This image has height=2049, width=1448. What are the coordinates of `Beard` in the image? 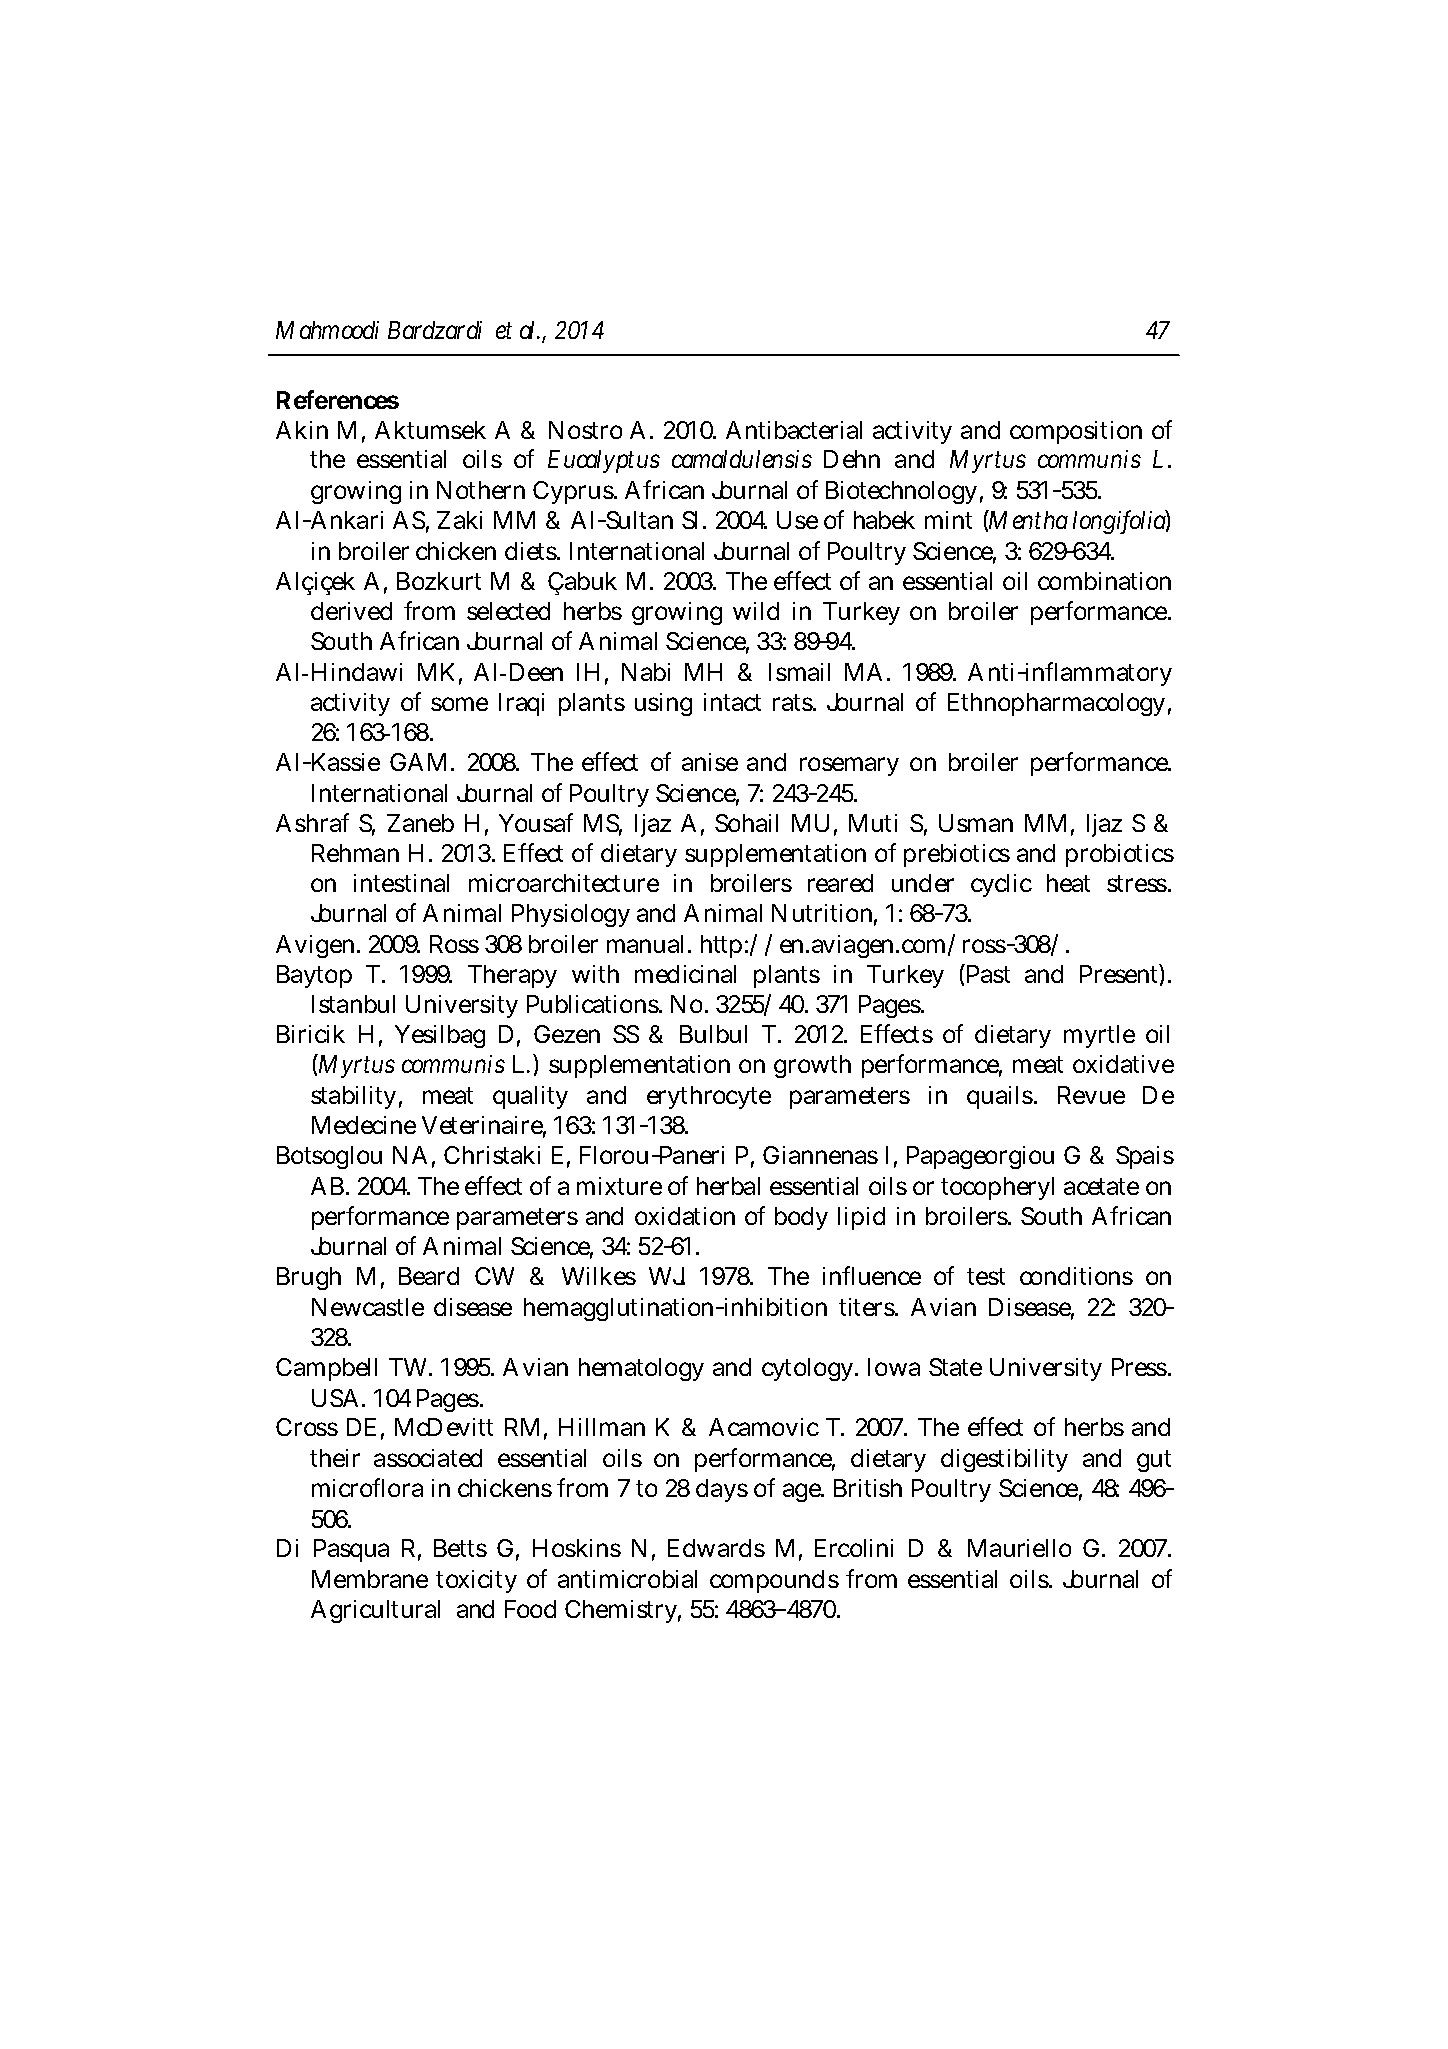 It's located at (429, 1276).
